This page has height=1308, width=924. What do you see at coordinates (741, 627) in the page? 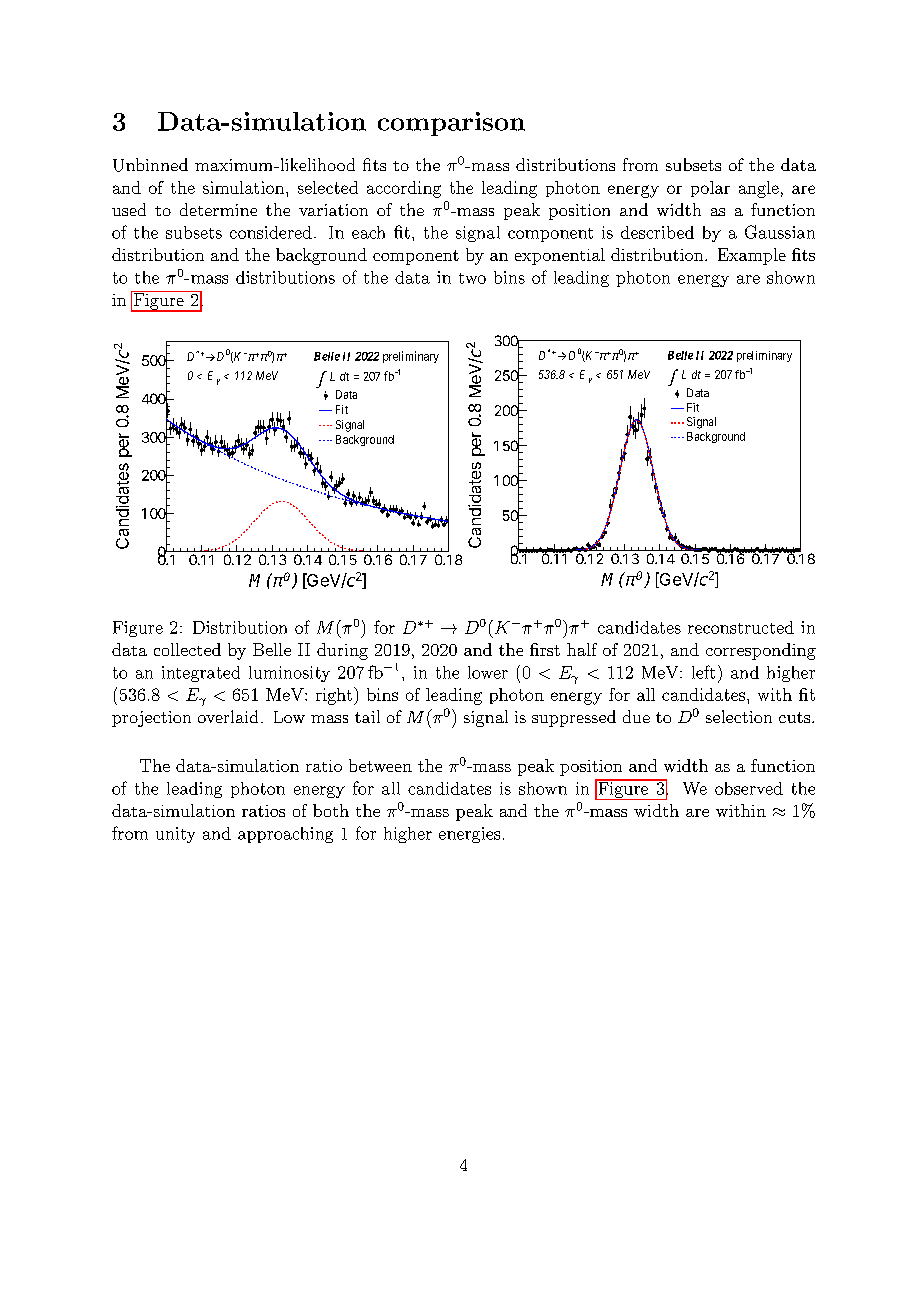
I see `reconstructed` at bounding box center [741, 627].
